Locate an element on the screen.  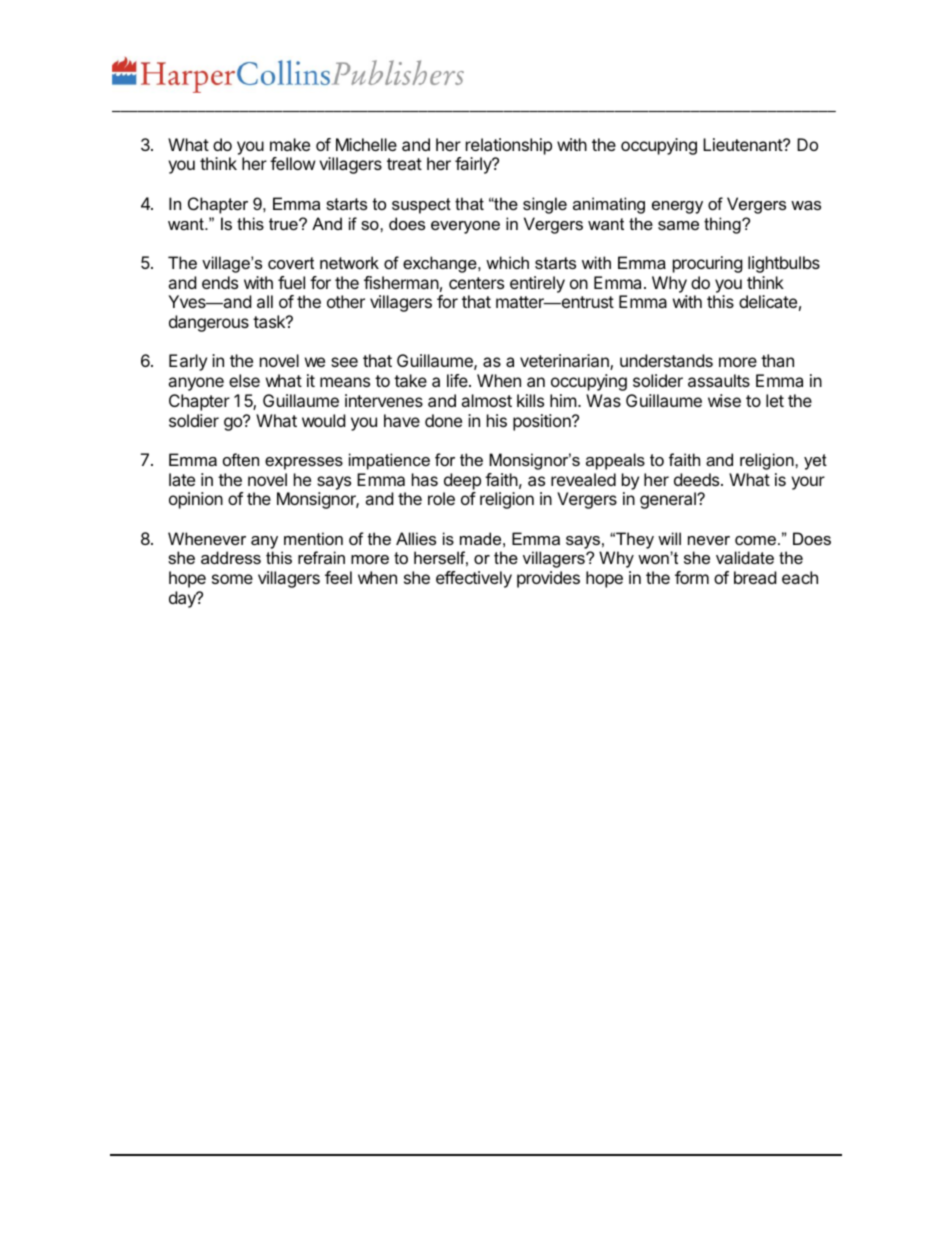
some is located at coordinates (232, 579).
